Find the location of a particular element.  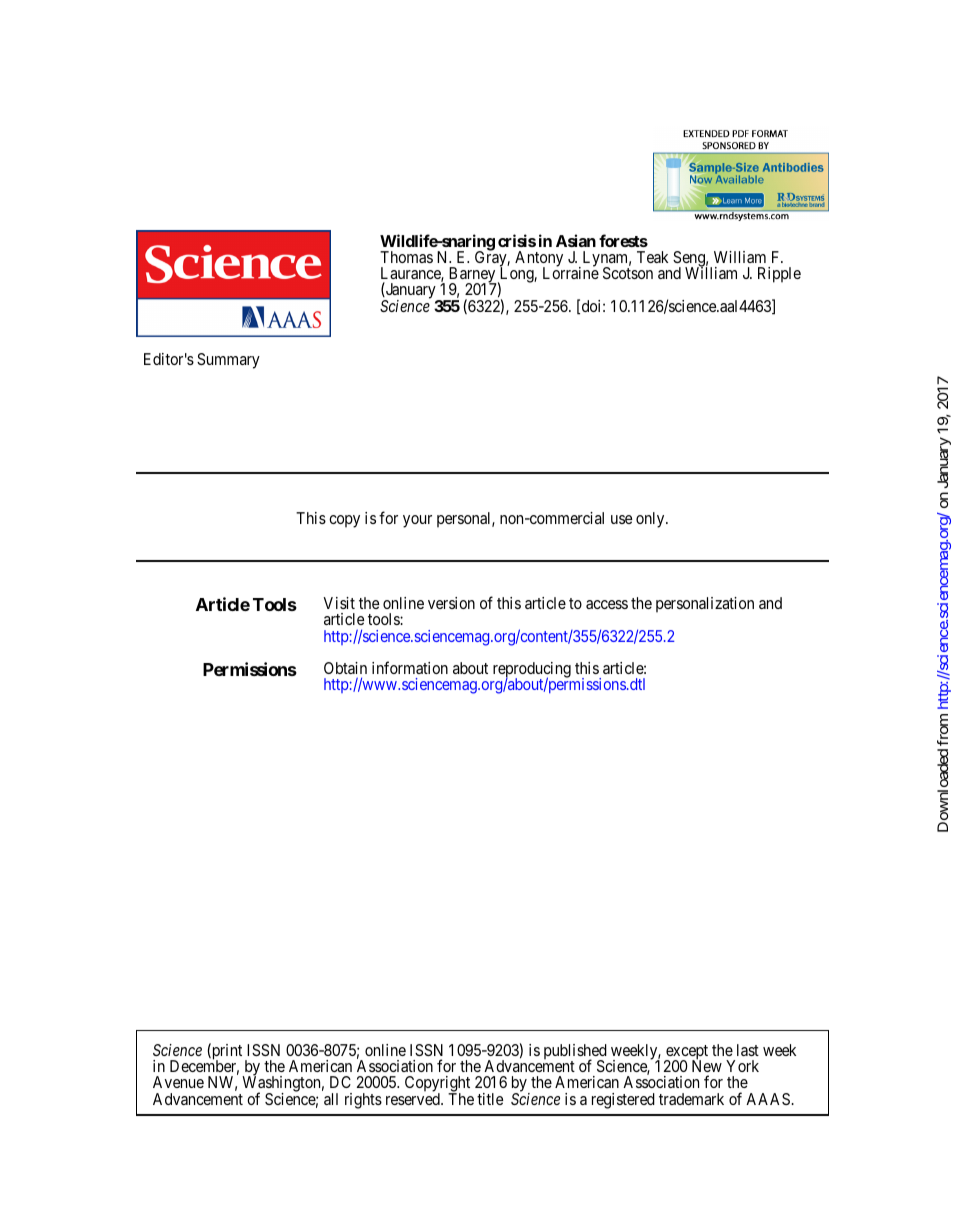

all is located at coordinates (331, 1099).
